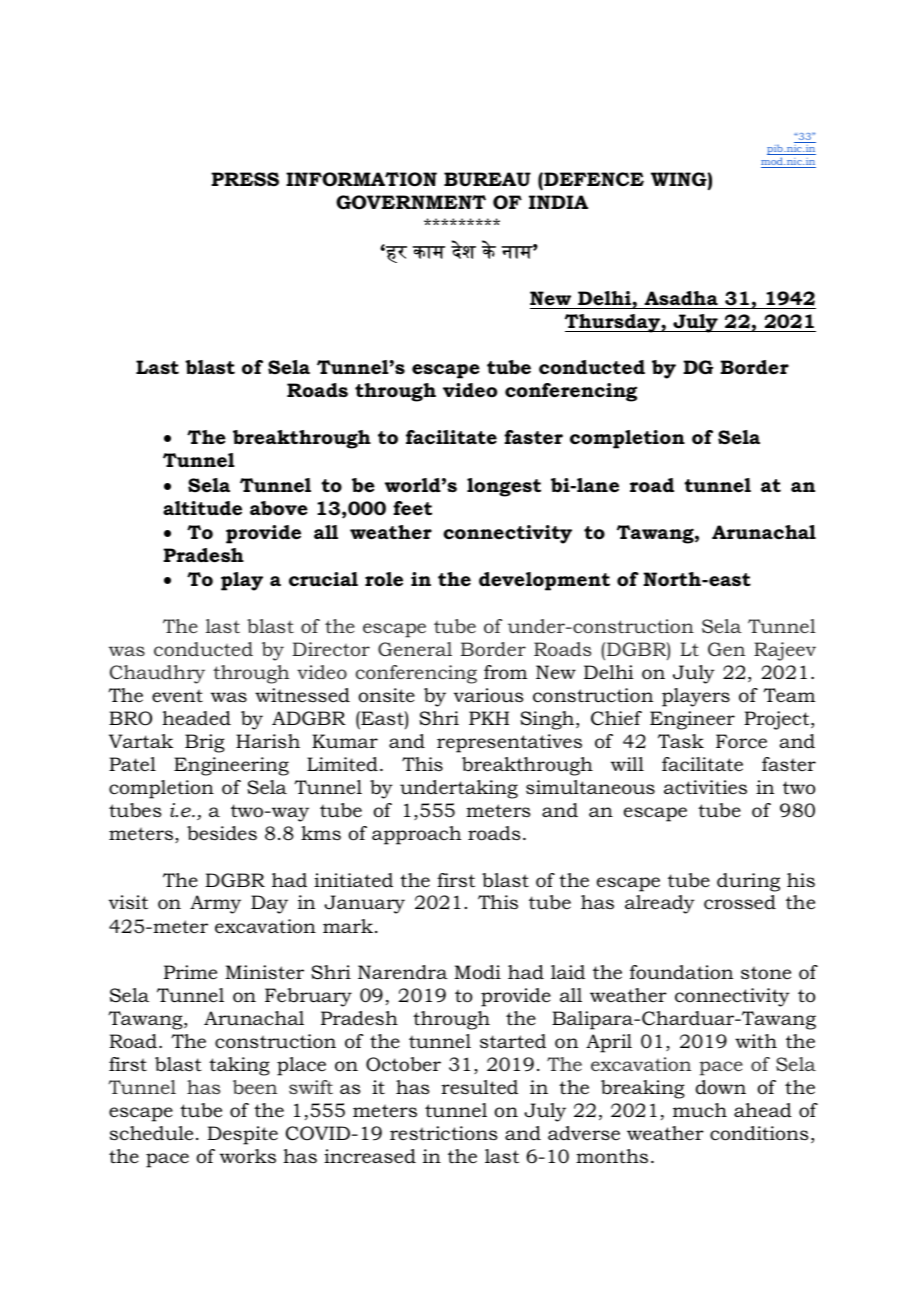 The width and height of the screenshot is (924, 1308). What do you see at coordinates (177, 696) in the screenshot?
I see `event` at bounding box center [177, 696].
